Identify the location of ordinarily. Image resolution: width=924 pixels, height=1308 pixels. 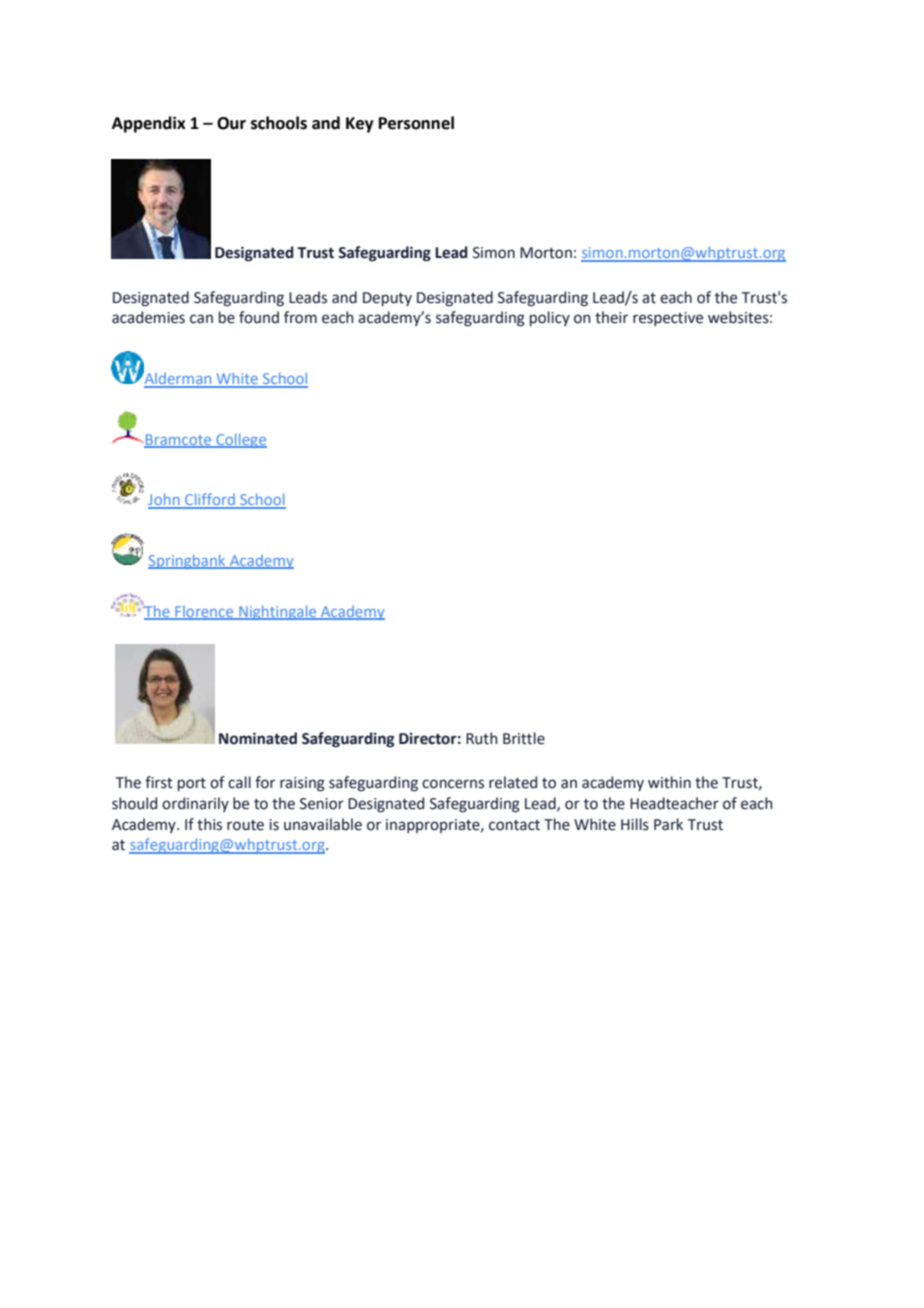
(195, 804).
